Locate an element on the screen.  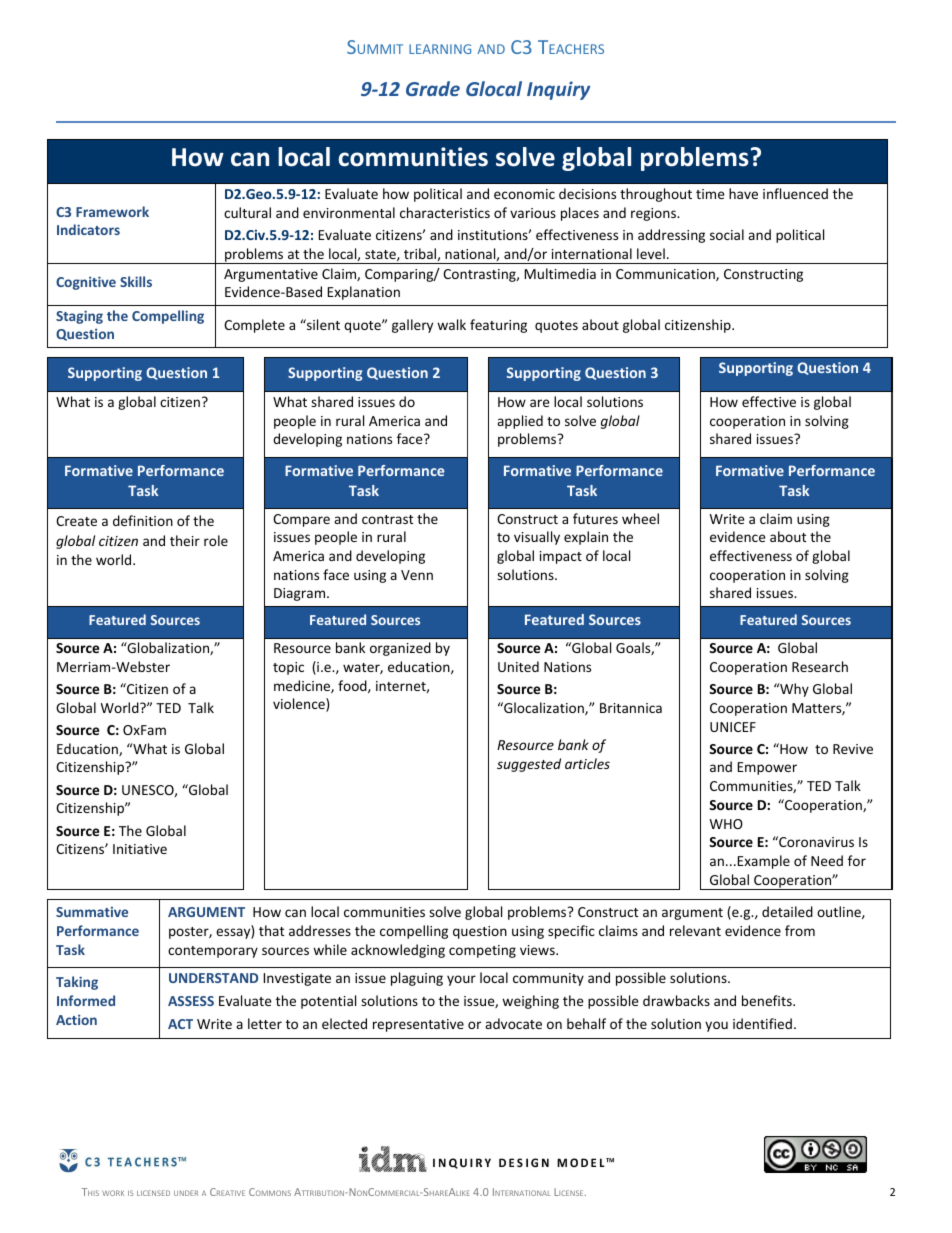
Grade is located at coordinates (433, 88).
